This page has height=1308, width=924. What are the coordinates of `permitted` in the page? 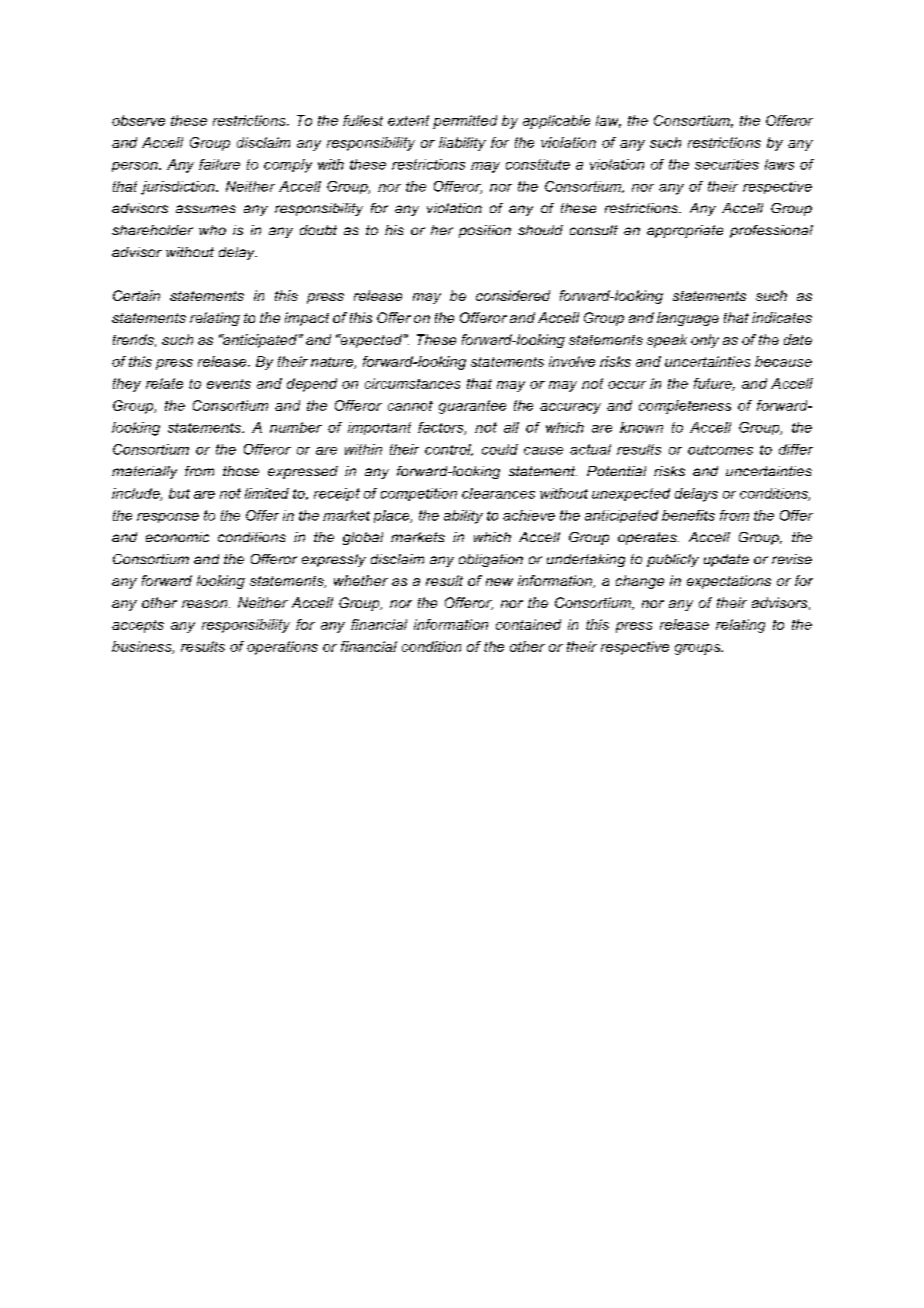 It's located at (465, 122).
